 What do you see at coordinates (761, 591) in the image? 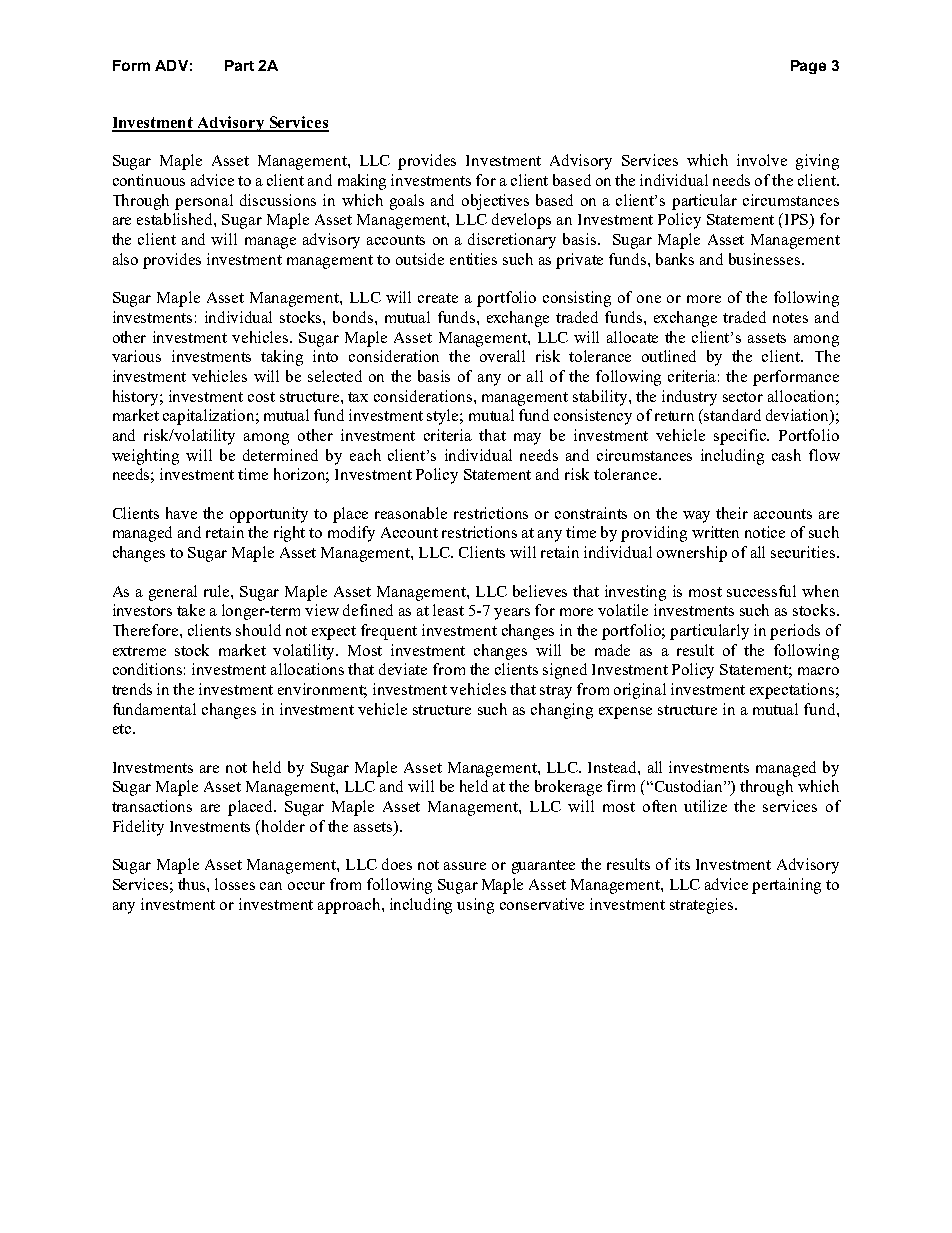
I see `successful` at bounding box center [761, 591].
